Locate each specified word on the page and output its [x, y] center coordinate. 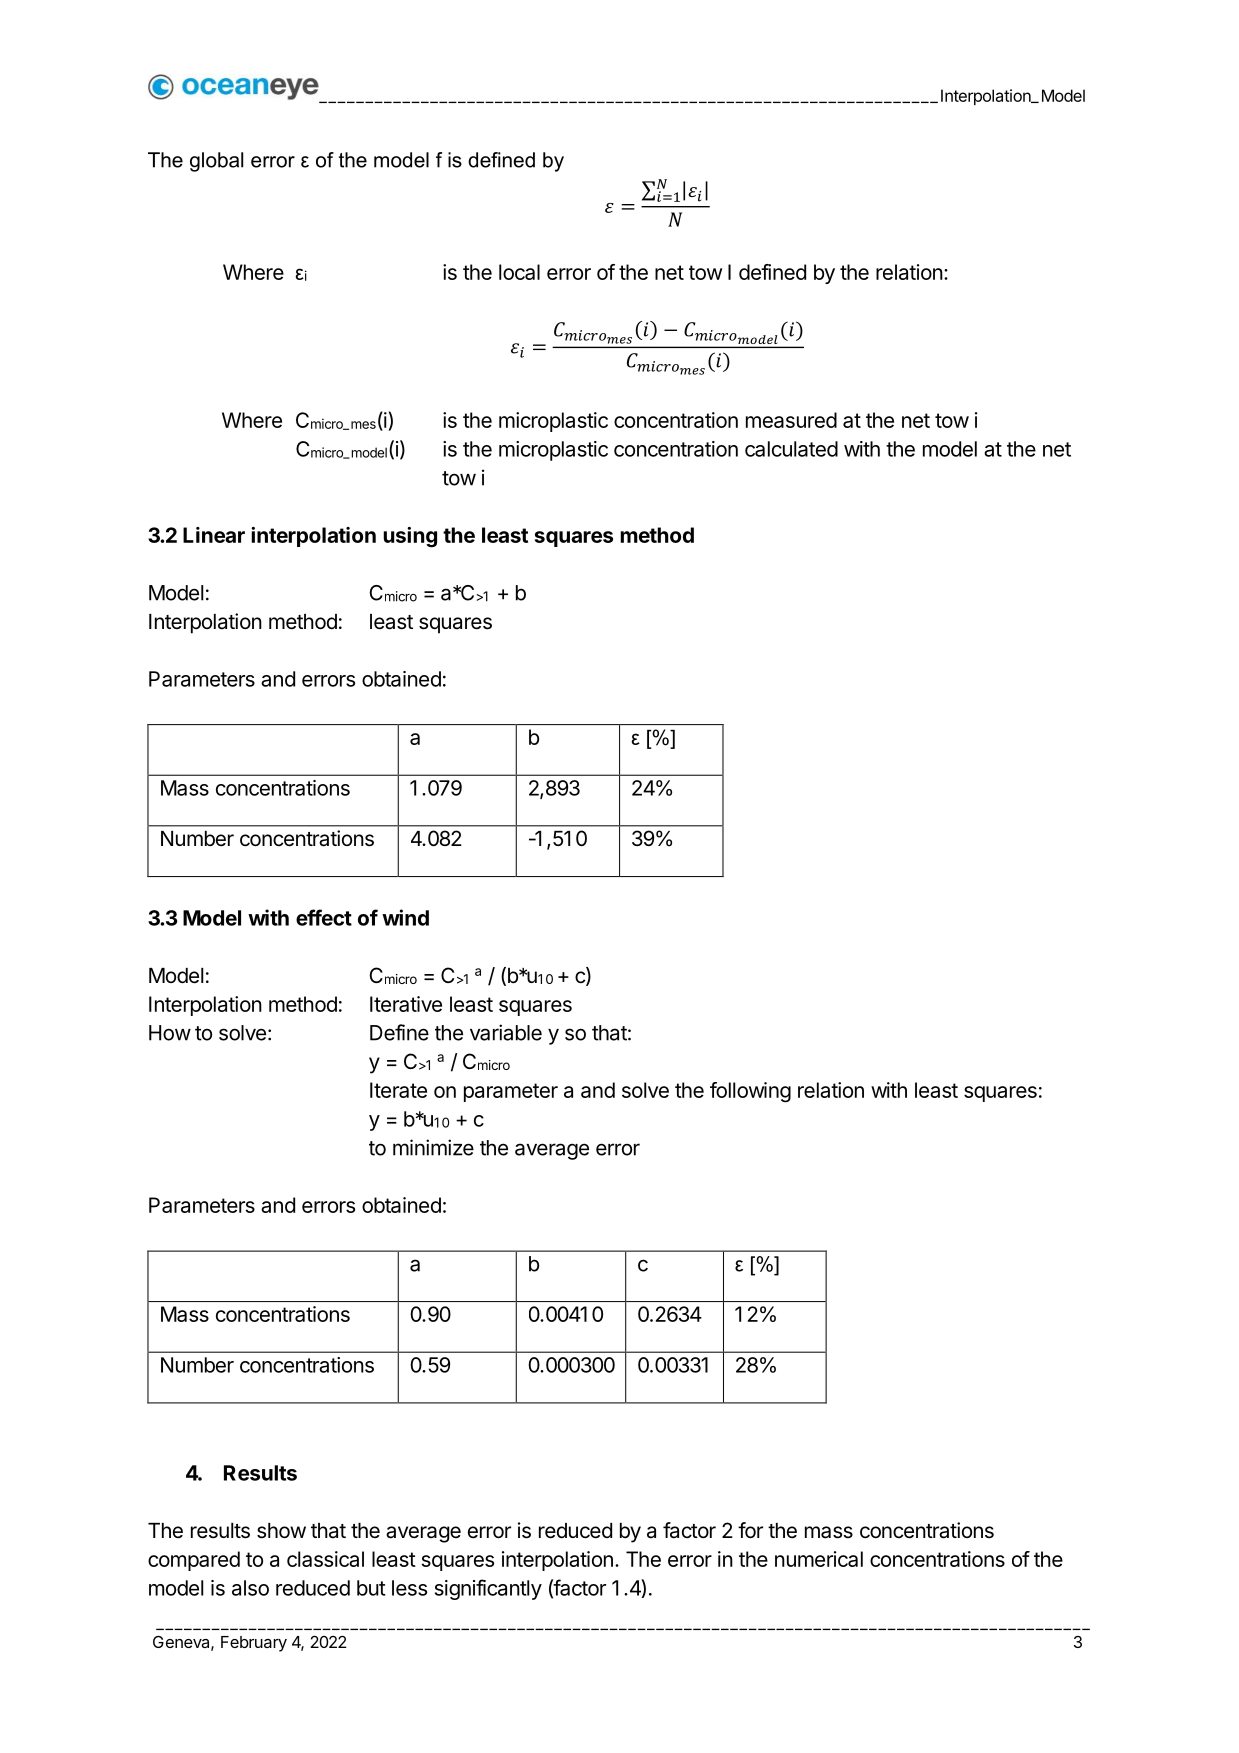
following [750, 1092]
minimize [433, 1147]
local [519, 272]
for [750, 1530]
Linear [214, 535]
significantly [488, 1589]
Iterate [398, 1090]
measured [791, 420]
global [216, 162]
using [410, 537]
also [250, 1588]
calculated [791, 449]
